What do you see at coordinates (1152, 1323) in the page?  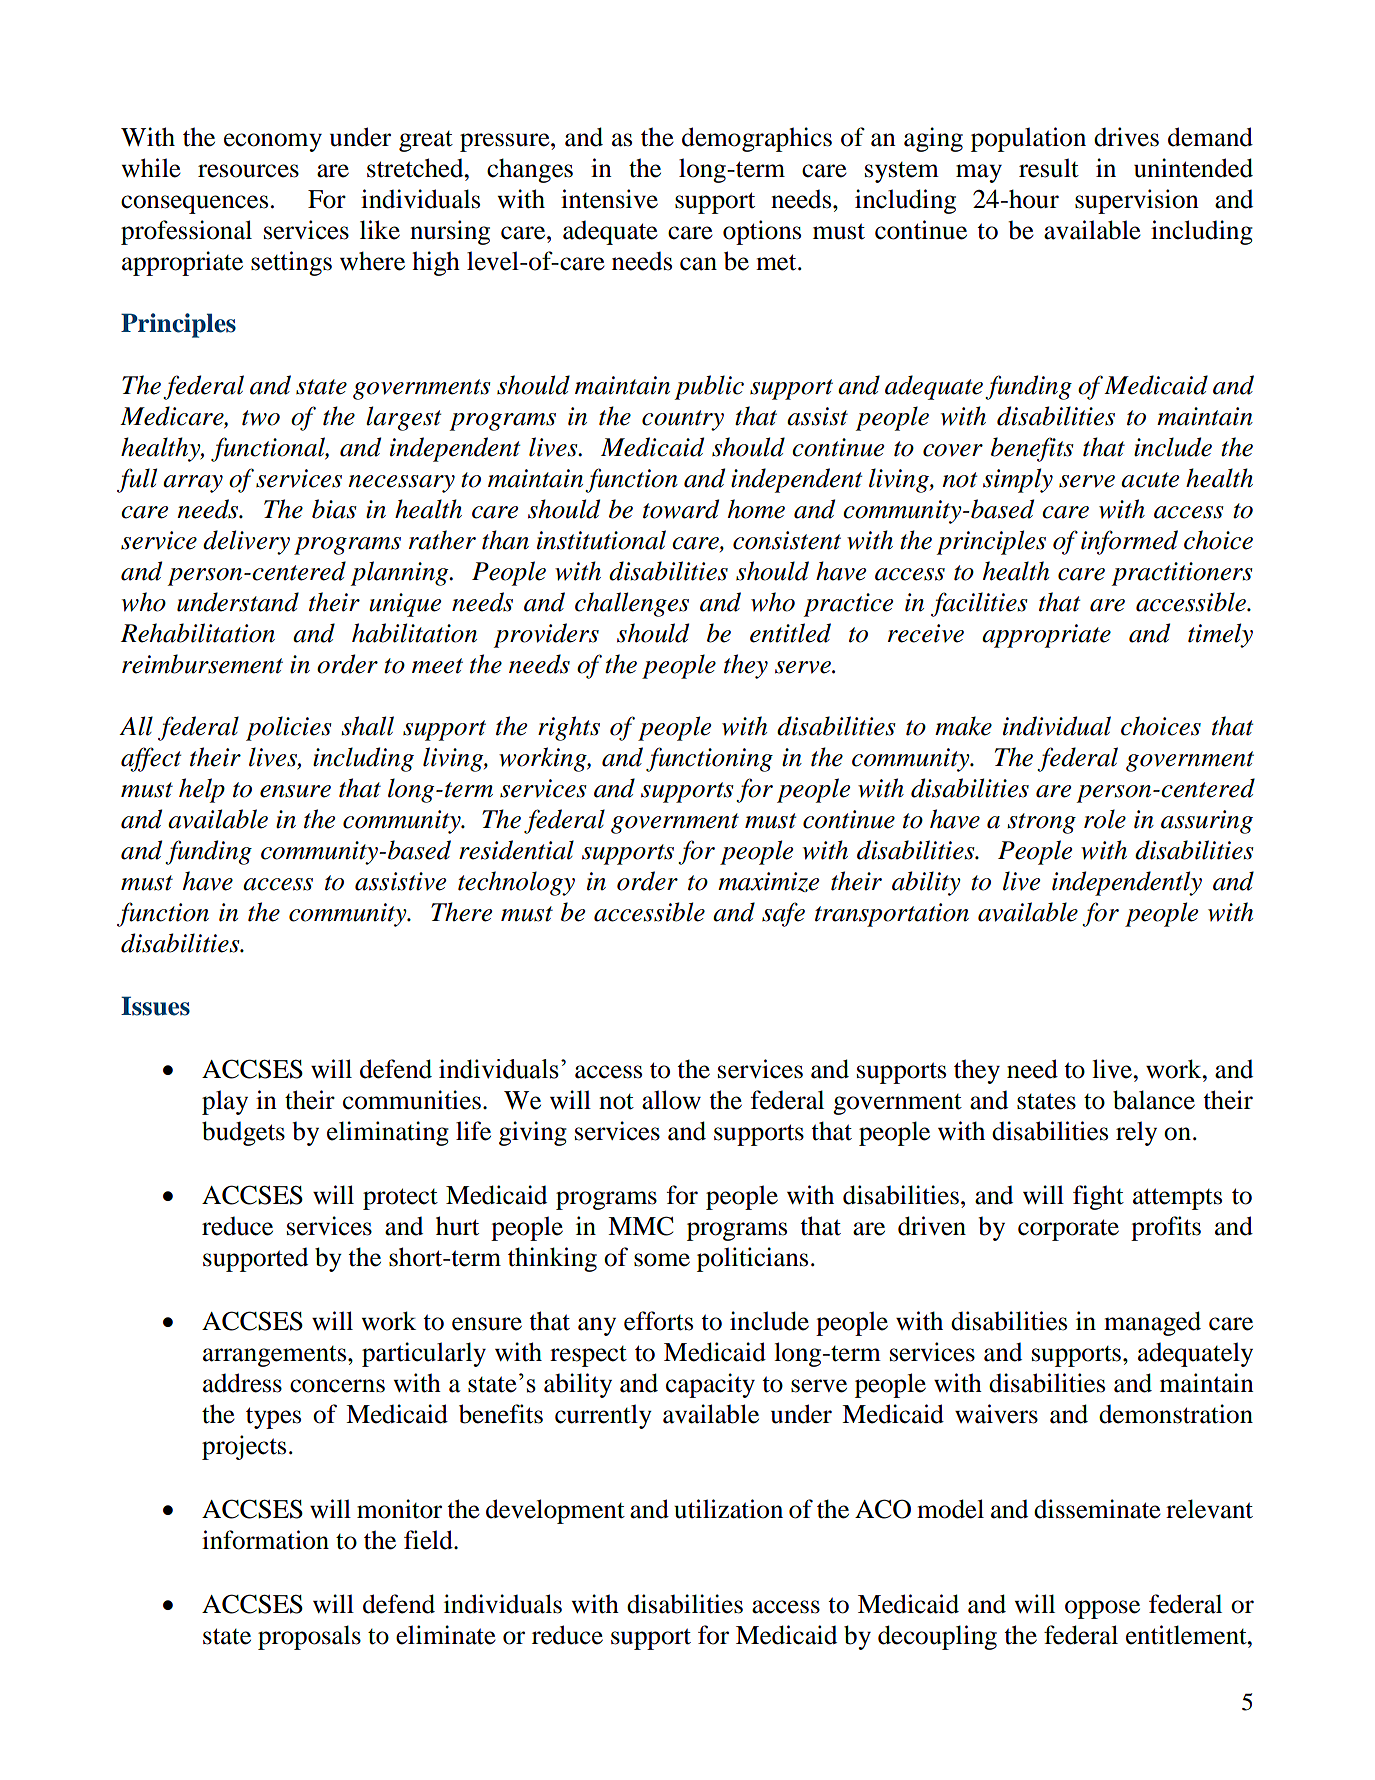 I see `managed` at bounding box center [1152, 1323].
